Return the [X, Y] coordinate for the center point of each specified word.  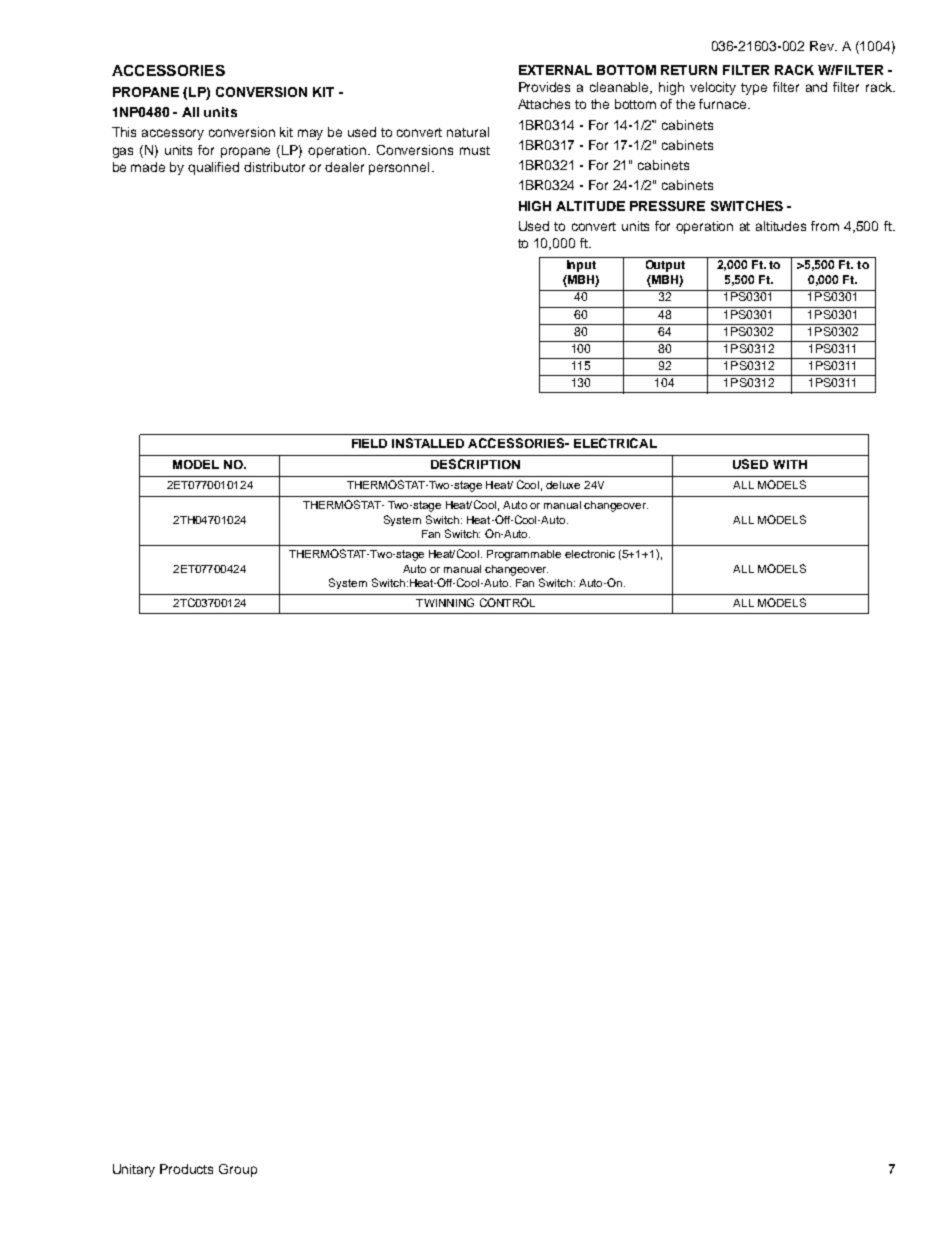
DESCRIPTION [475, 464]
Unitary [134, 1170]
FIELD [369, 443]
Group [238, 1170]
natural [468, 132]
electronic [590, 554]
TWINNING [445, 602]
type [754, 89]
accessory [173, 134]
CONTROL [507, 602]
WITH [790, 464]
